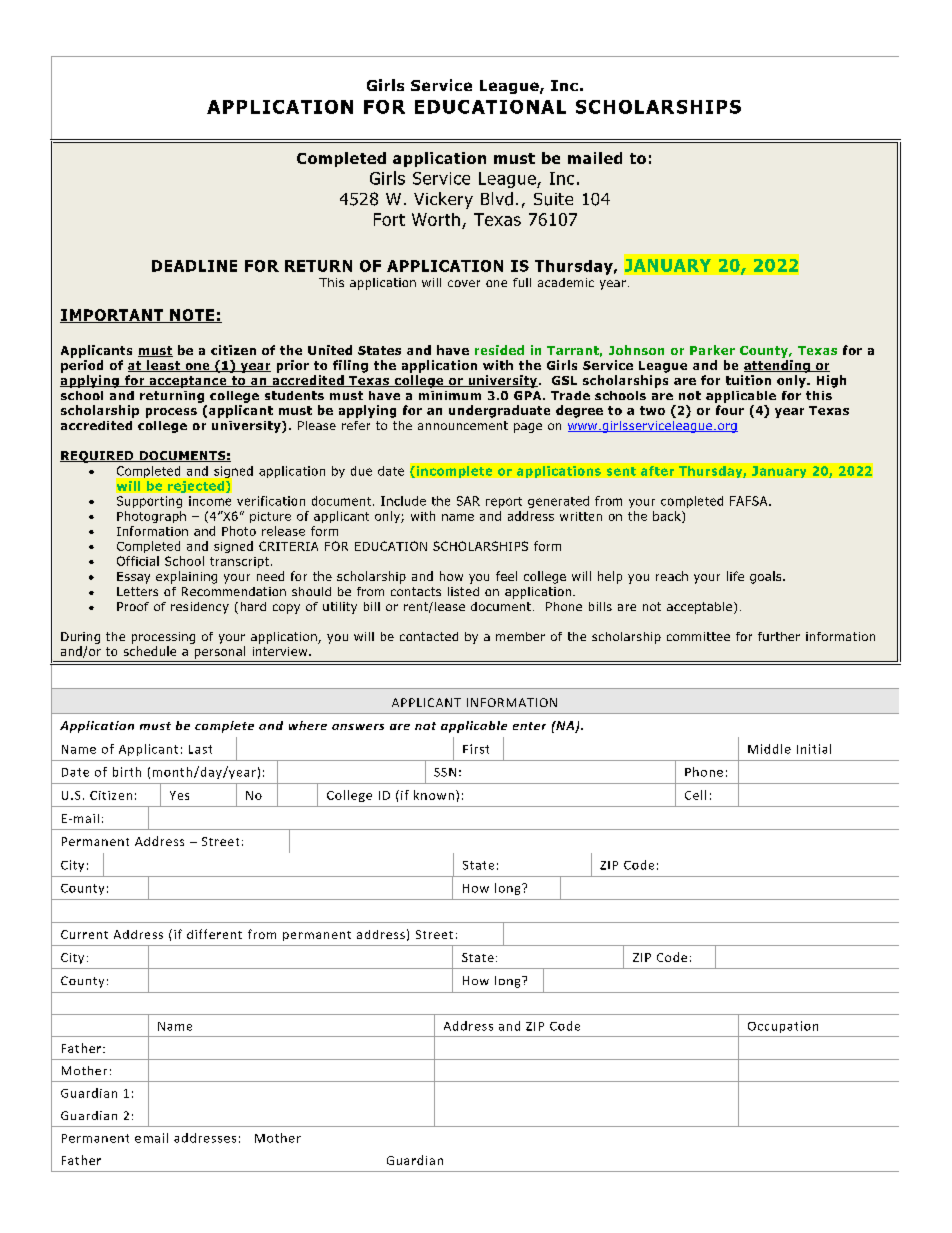 This screenshot has height=1233, width=952. I want to click on acceptable, so click(699, 608).
